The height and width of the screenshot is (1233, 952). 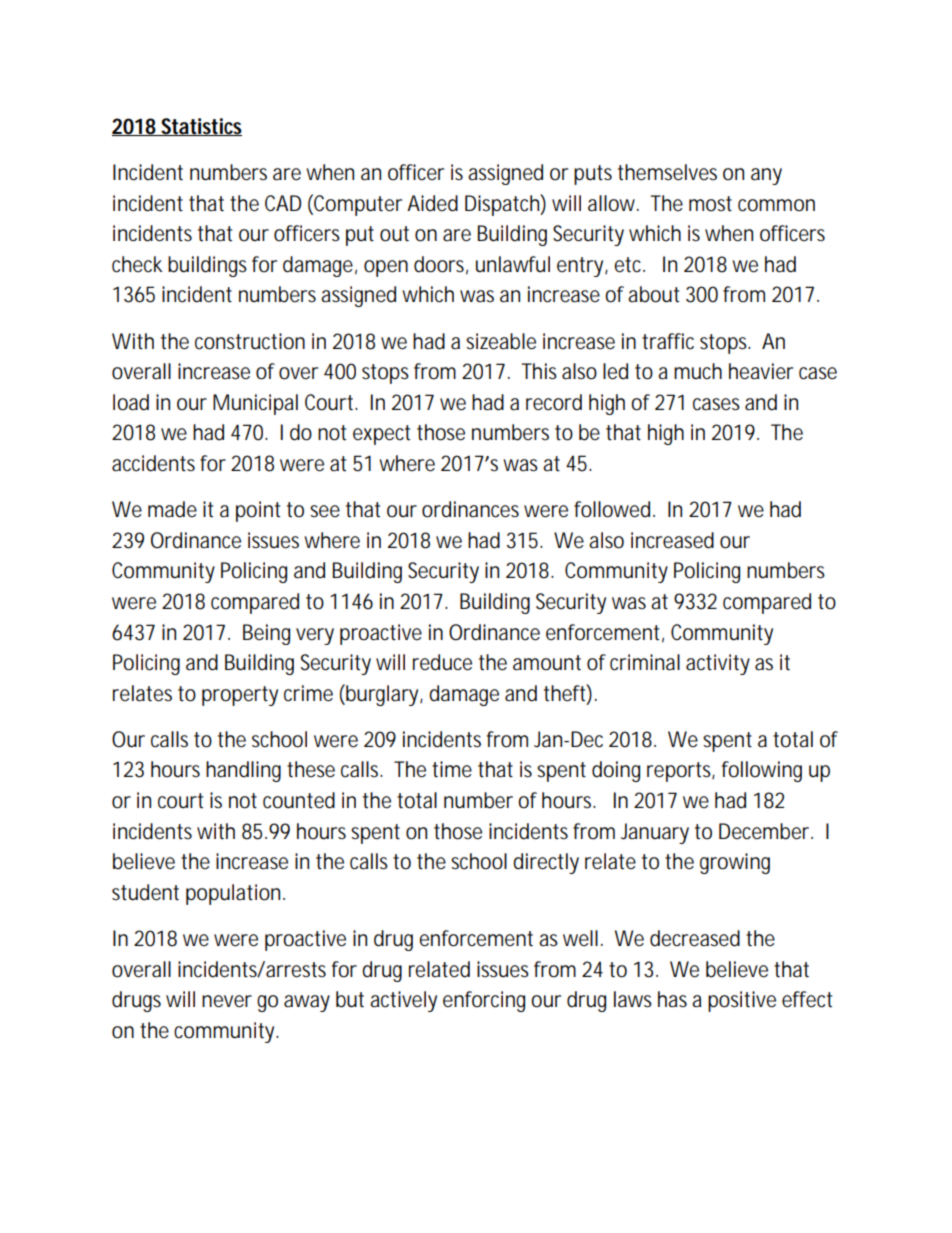 What do you see at coordinates (255, 404) in the screenshot?
I see `Municipal` at bounding box center [255, 404].
